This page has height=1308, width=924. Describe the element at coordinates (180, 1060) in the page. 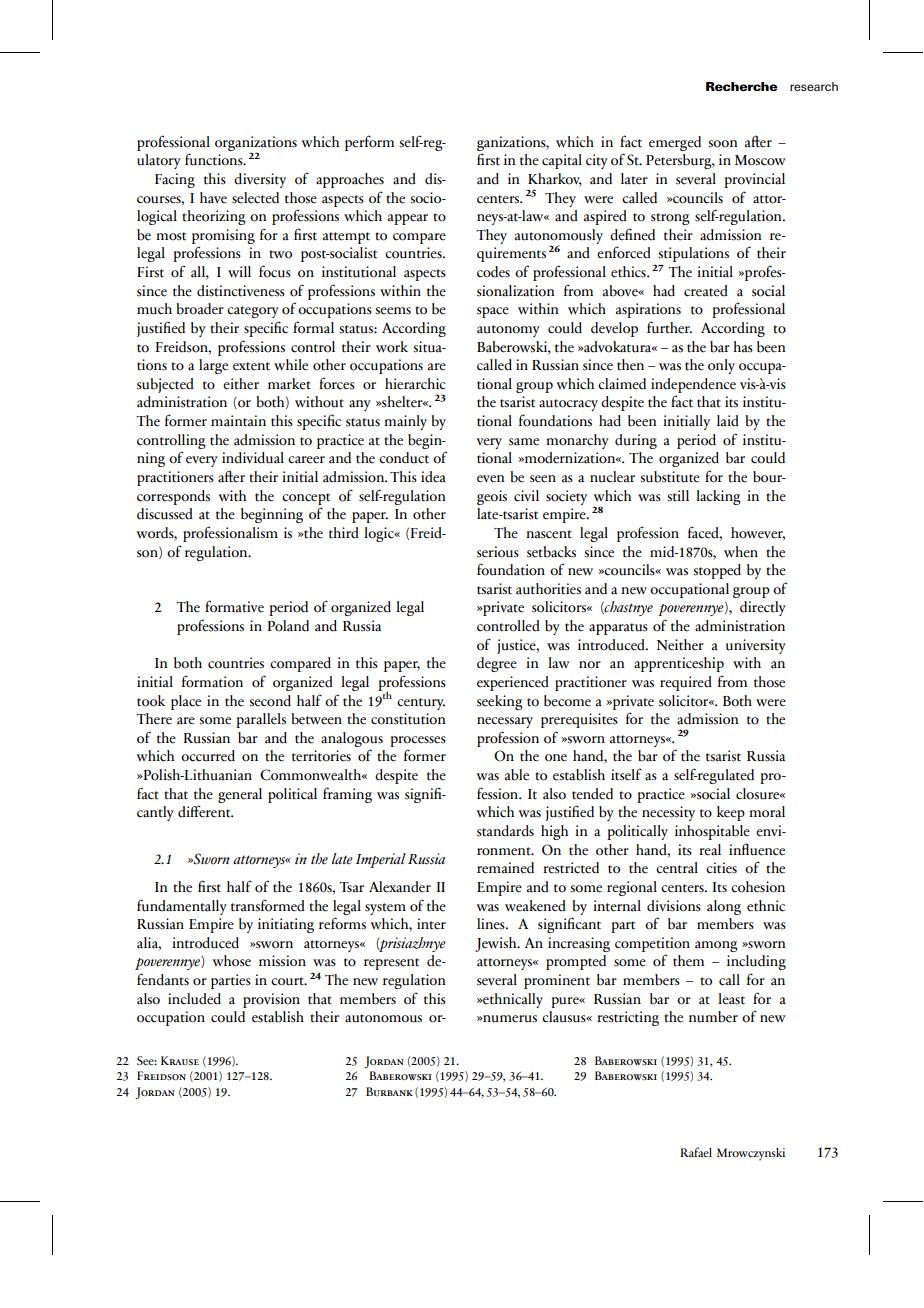

I see `Krause` at that location.
